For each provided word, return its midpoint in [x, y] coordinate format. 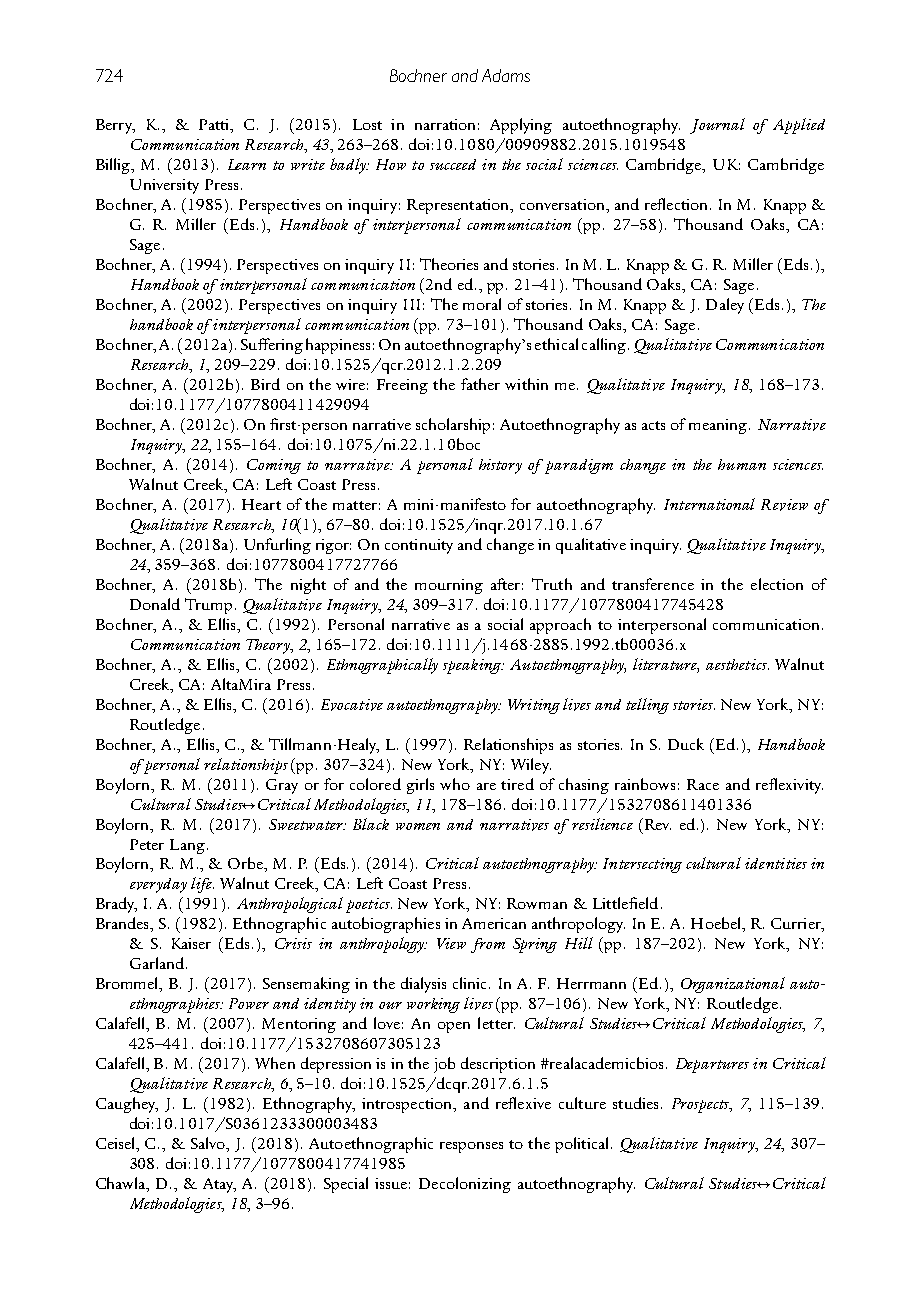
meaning [719, 426]
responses [471, 1147]
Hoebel [717, 924]
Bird [265, 384]
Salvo [209, 1144]
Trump [208, 606]
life [202, 885]
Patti [215, 126]
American [494, 923]
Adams [506, 75]
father [480, 384]
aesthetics [737, 664]
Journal [717, 126]
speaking [473, 666]
